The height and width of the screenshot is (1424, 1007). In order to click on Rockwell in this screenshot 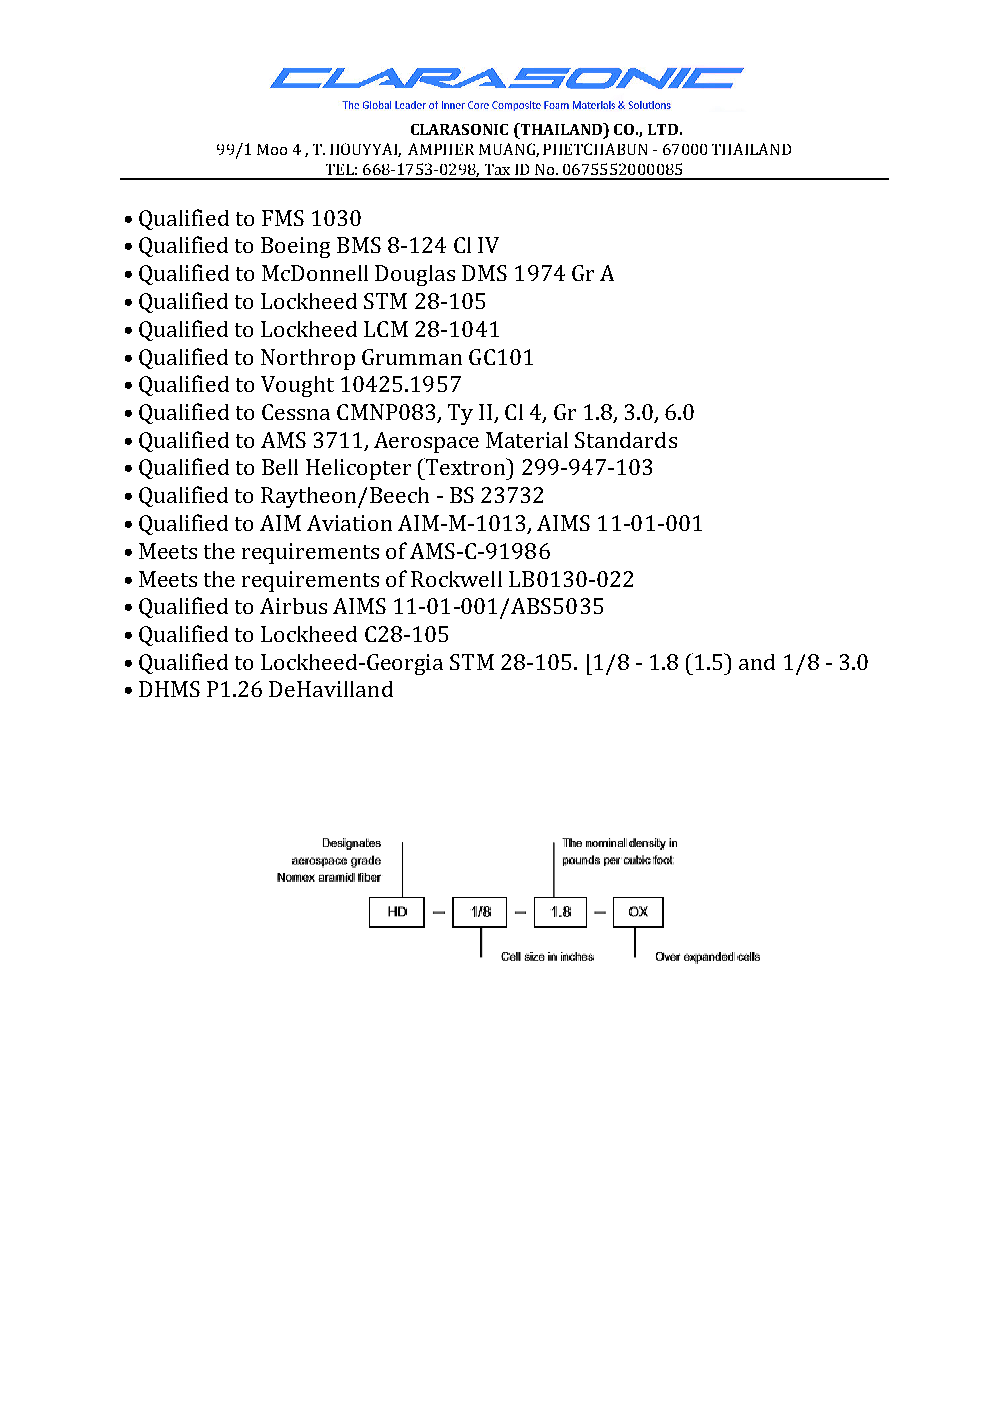, I will do `click(456, 579)`.
